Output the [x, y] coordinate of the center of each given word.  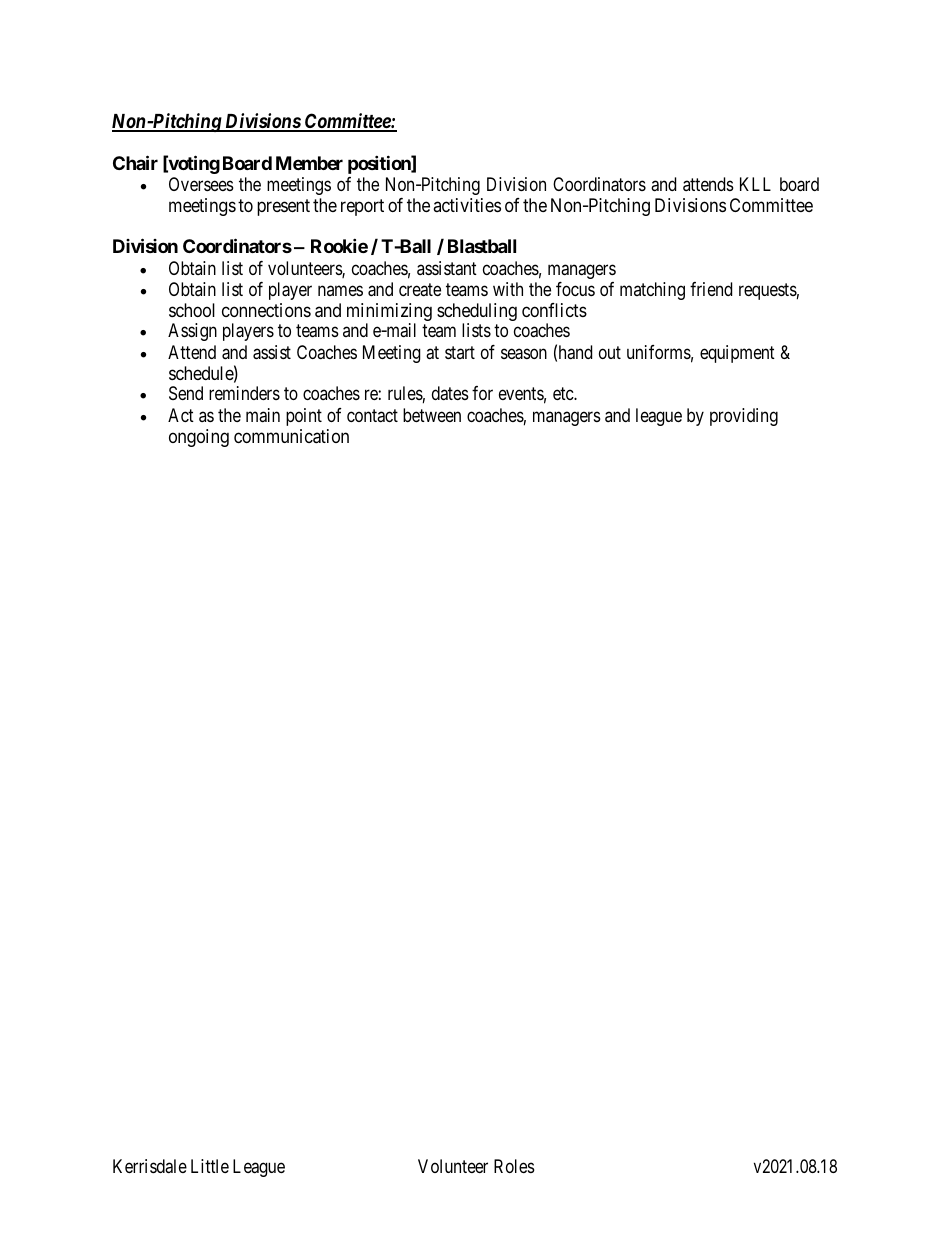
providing [744, 417]
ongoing [199, 438]
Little [210, 1166]
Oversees [201, 184]
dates [450, 393]
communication [291, 436]
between [432, 415]
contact [372, 415]
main [263, 415]
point [304, 417]
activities [467, 205]
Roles [514, 1166]
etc [564, 394]
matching [652, 291]
